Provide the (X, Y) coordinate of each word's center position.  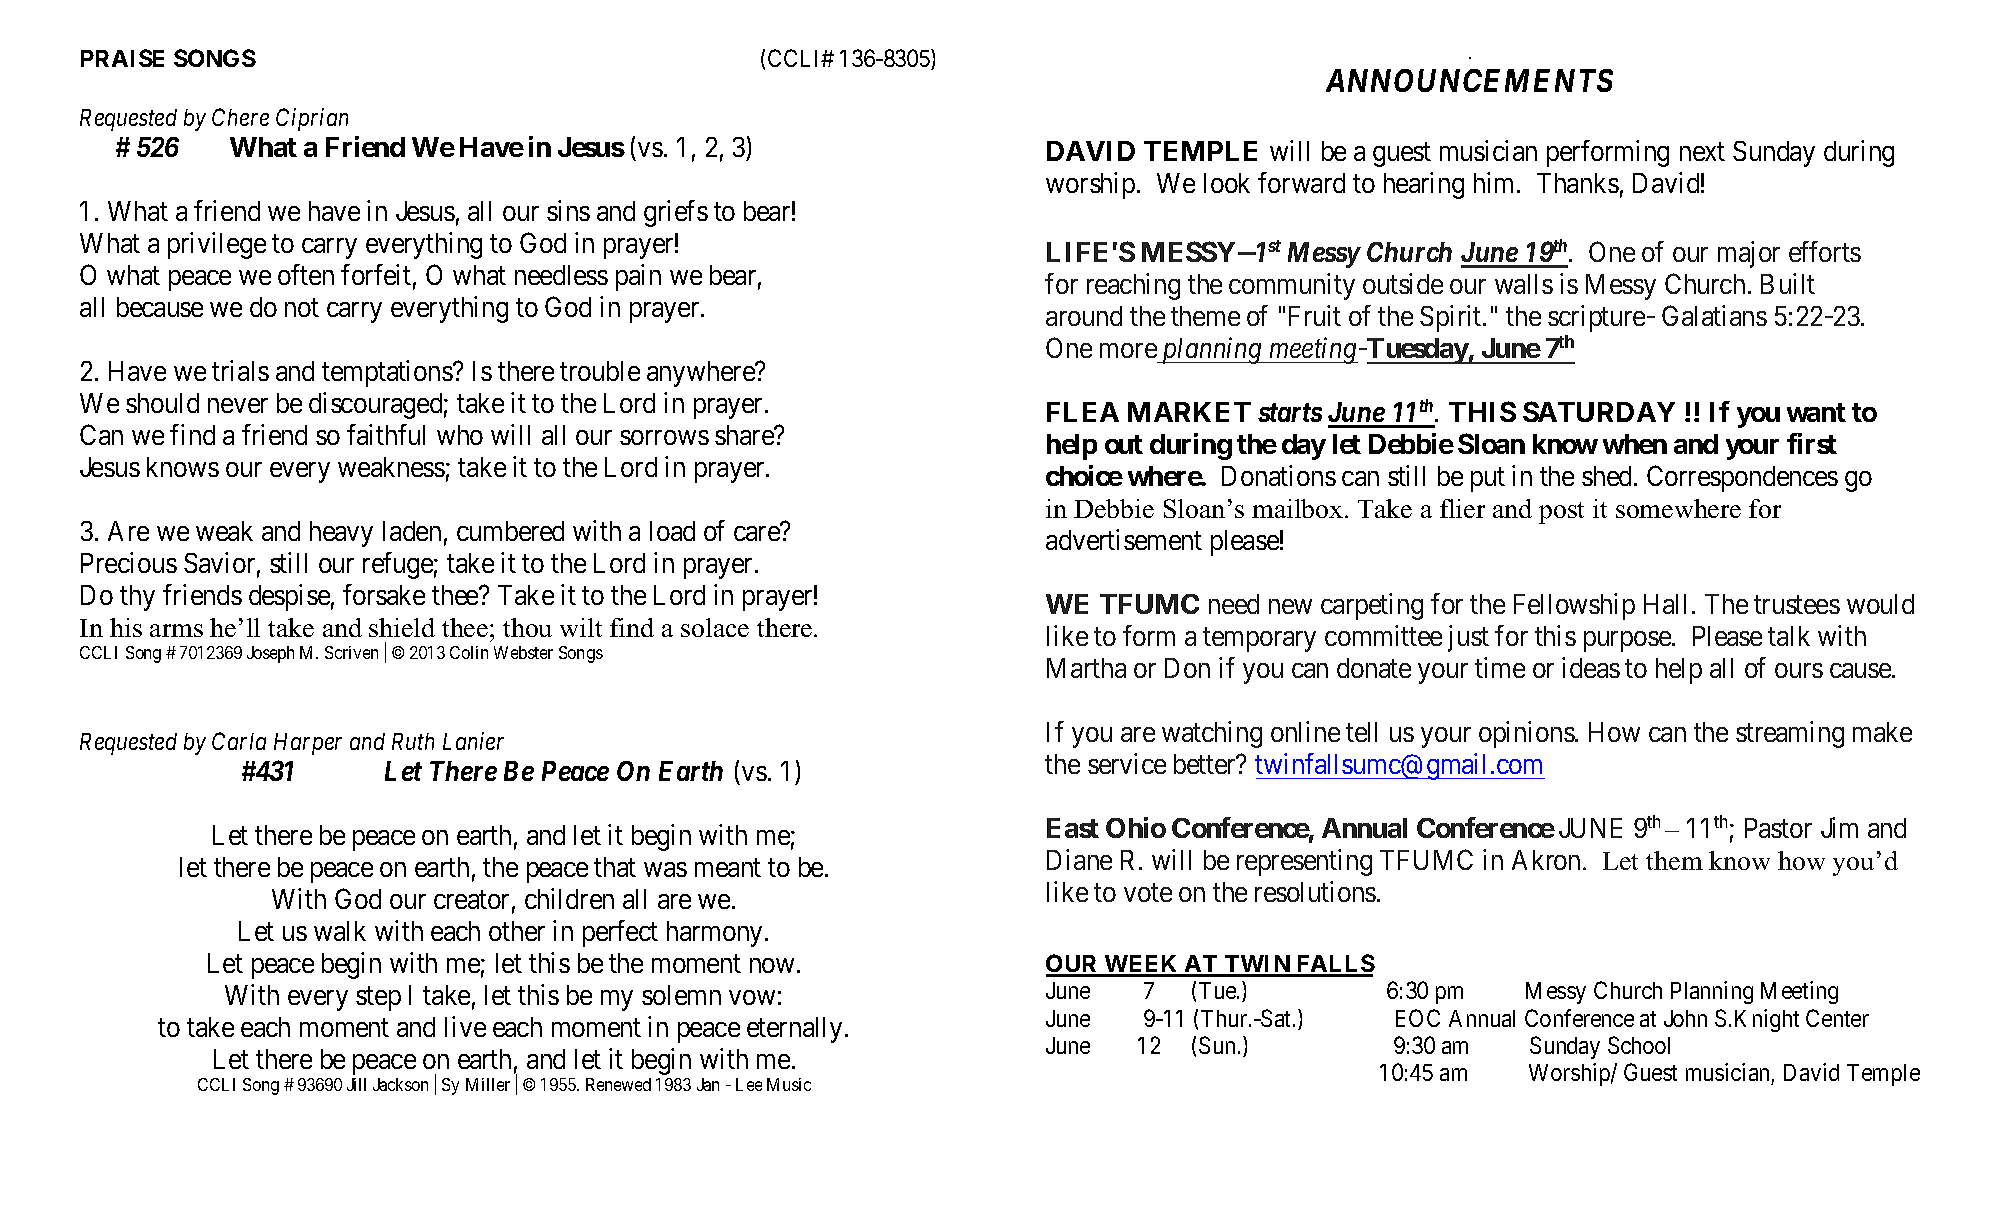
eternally (796, 1030)
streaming (1790, 734)
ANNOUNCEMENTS (1469, 80)
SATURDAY (1599, 411)
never (238, 405)
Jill (356, 1084)
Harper (308, 744)
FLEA (1083, 412)
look (1227, 183)
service (1127, 763)
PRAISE (122, 58)
